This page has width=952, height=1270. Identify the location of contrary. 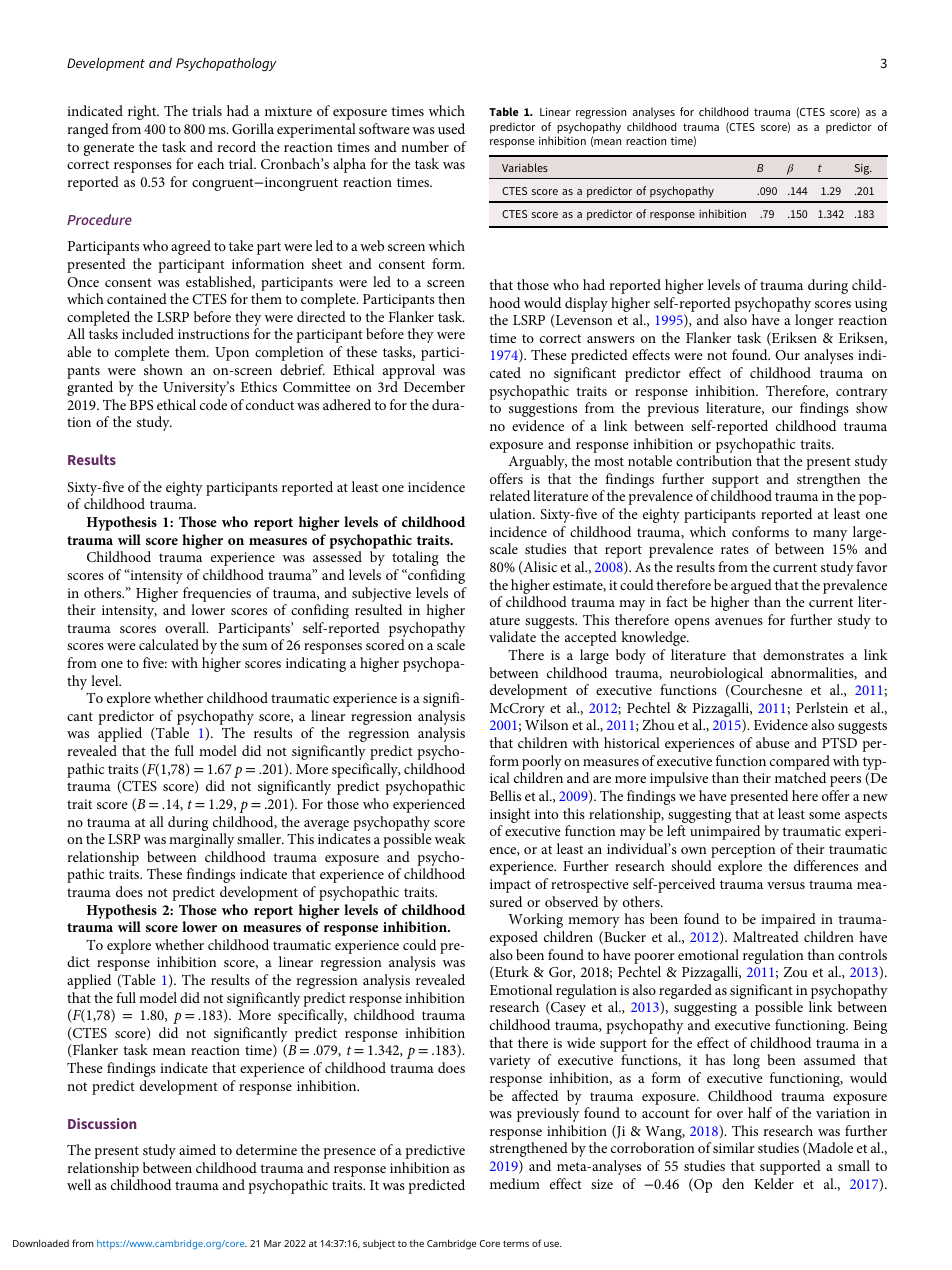
(862, 395).
